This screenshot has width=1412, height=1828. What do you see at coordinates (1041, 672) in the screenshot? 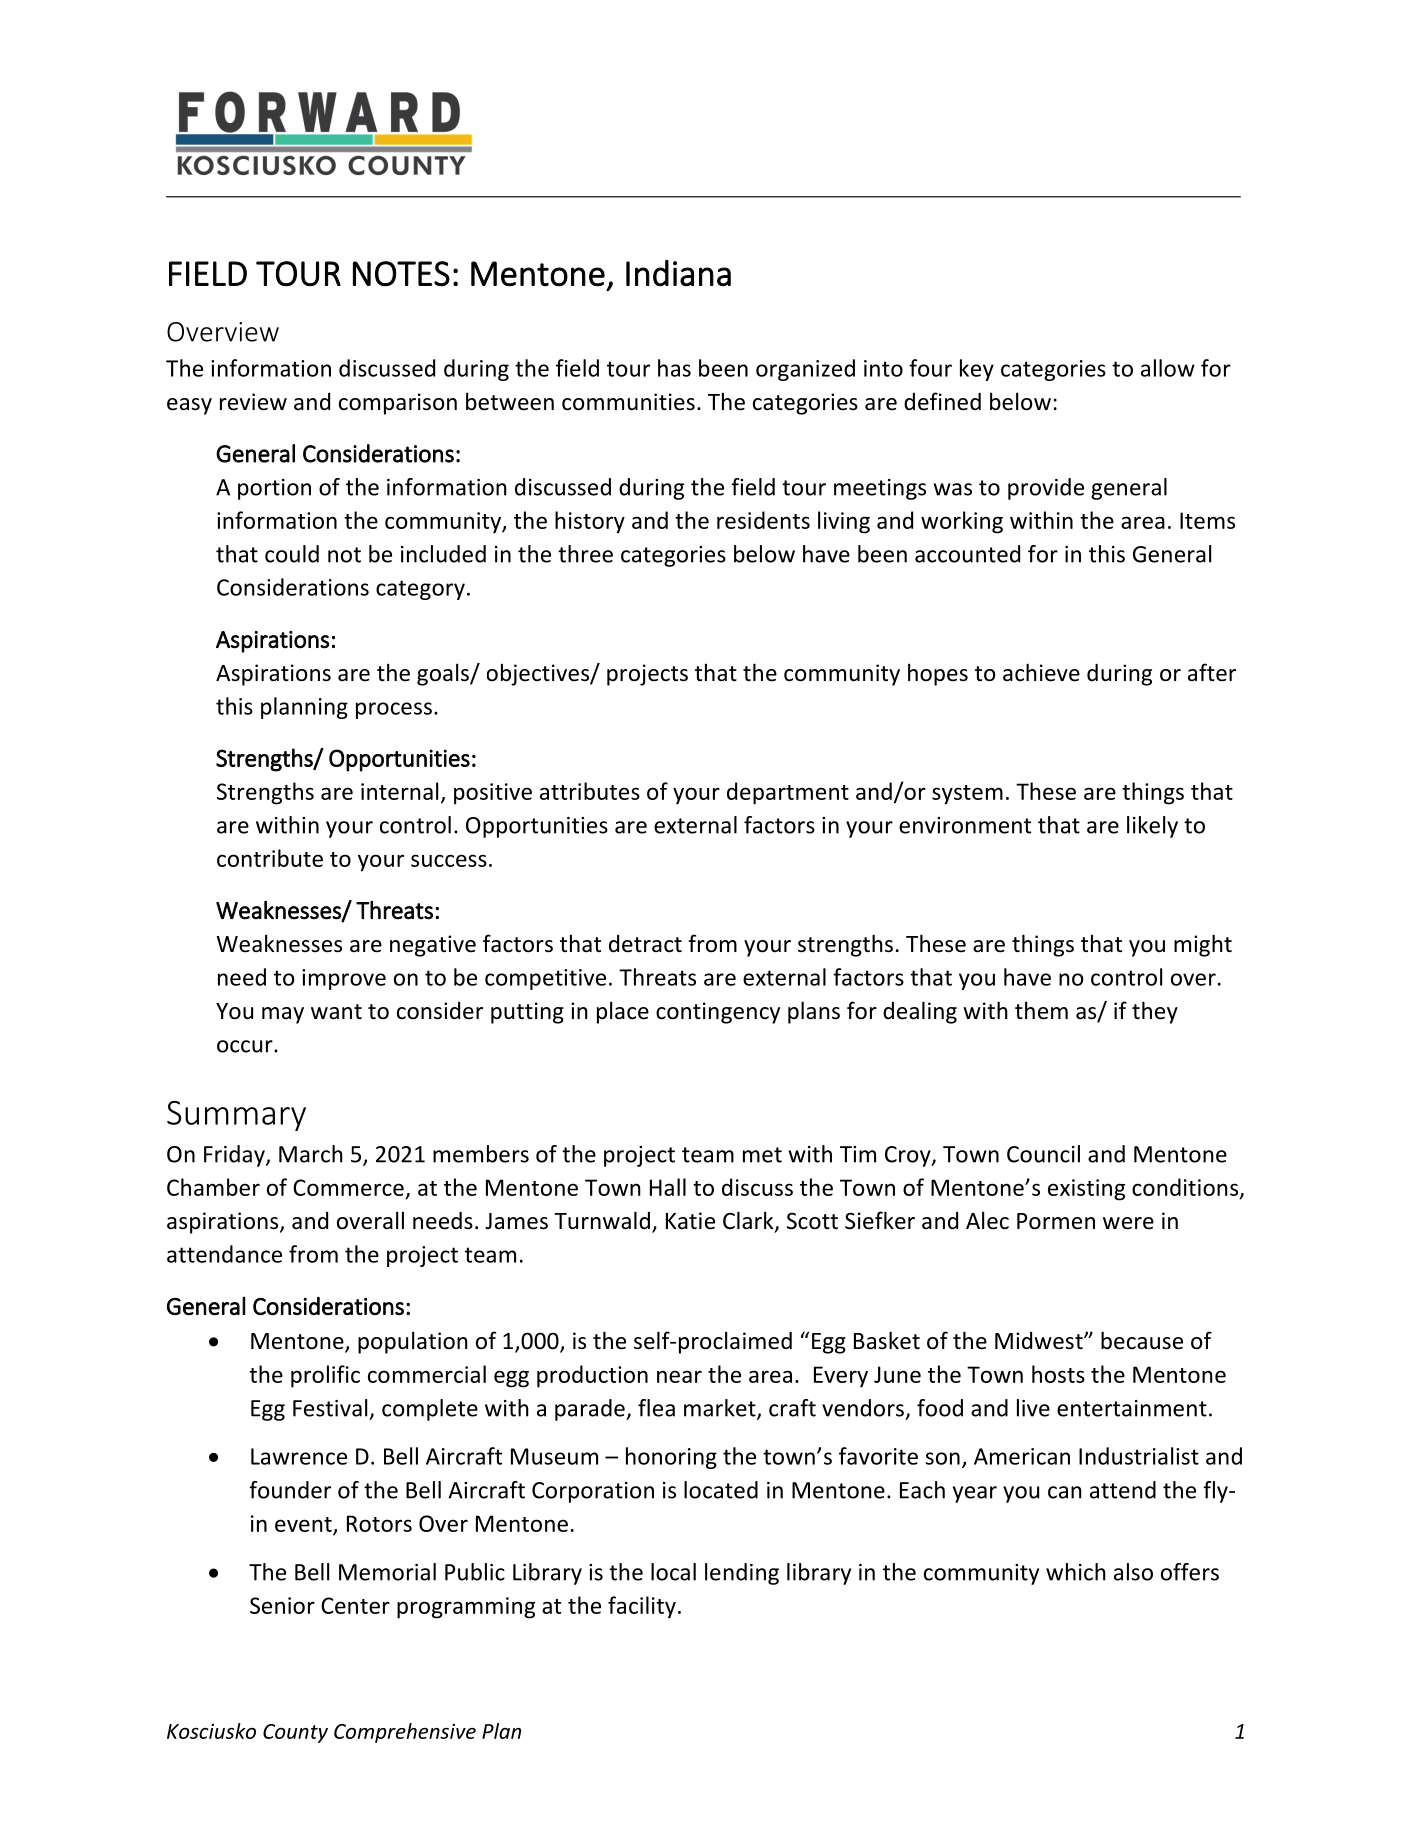
I see `achieve` at bounding box center [1041, 672].
